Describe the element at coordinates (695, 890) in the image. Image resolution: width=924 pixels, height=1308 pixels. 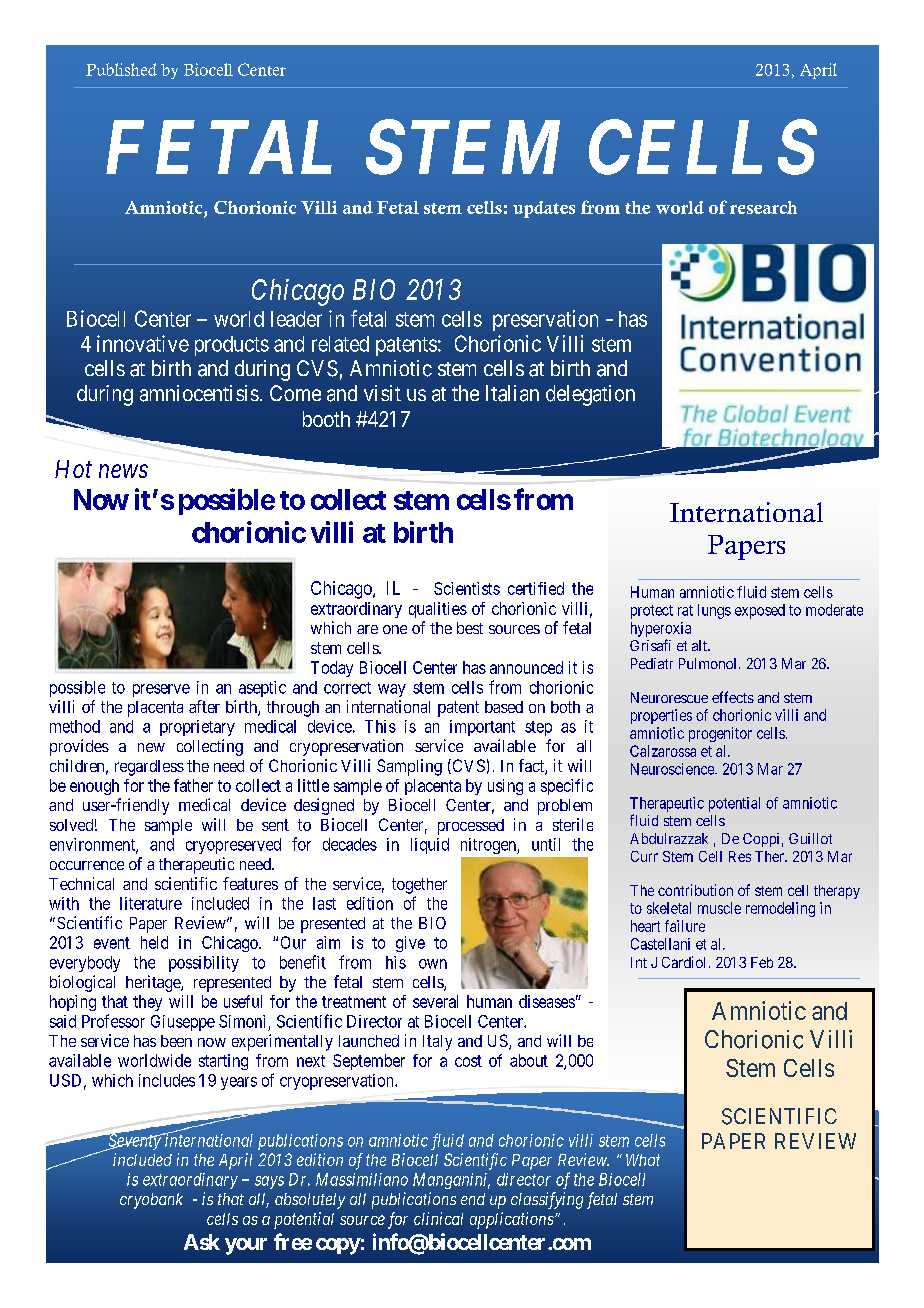
I see `contribution` at that location.
